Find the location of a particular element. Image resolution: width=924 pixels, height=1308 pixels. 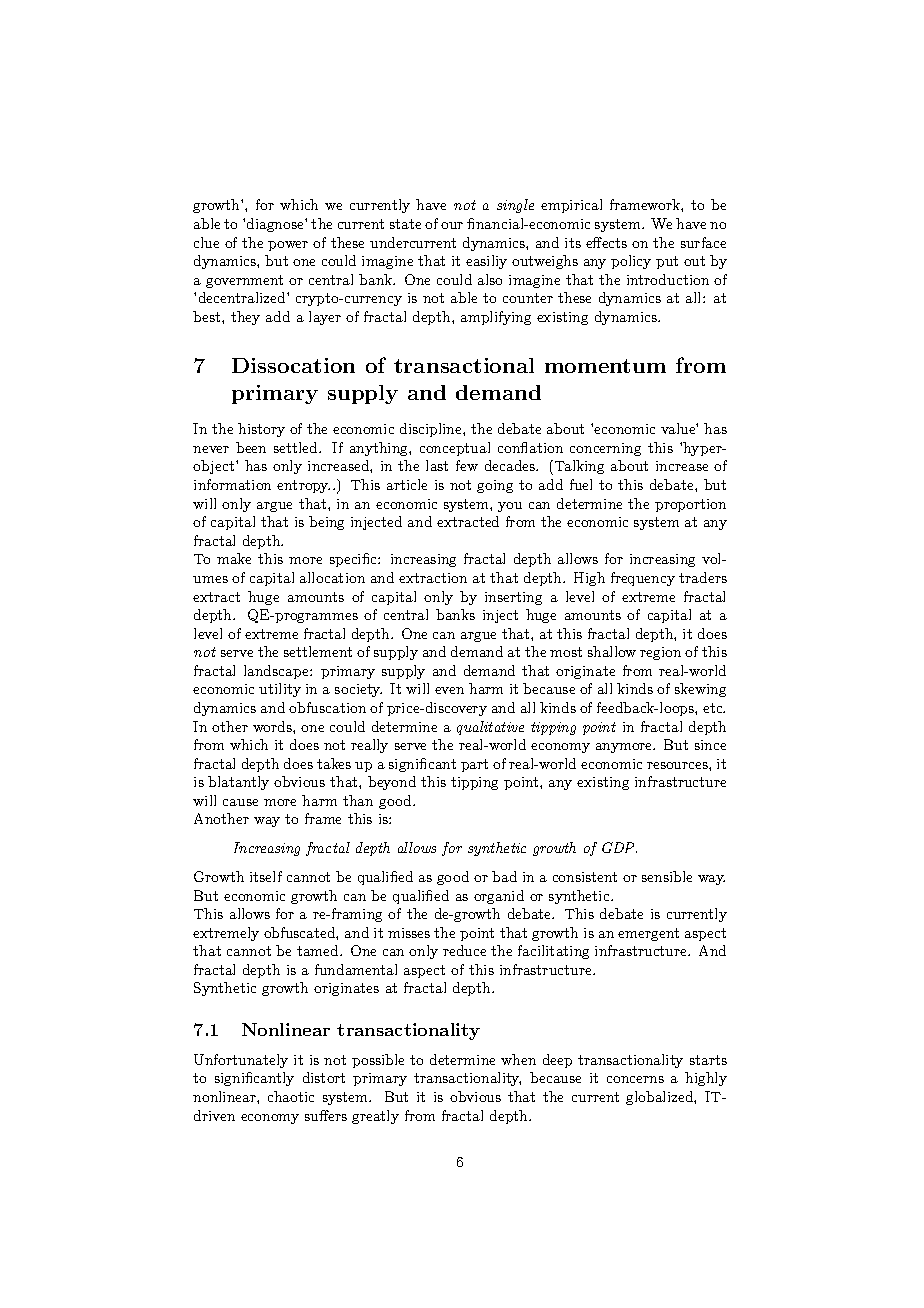

put is located at coordinates (667, 262).
